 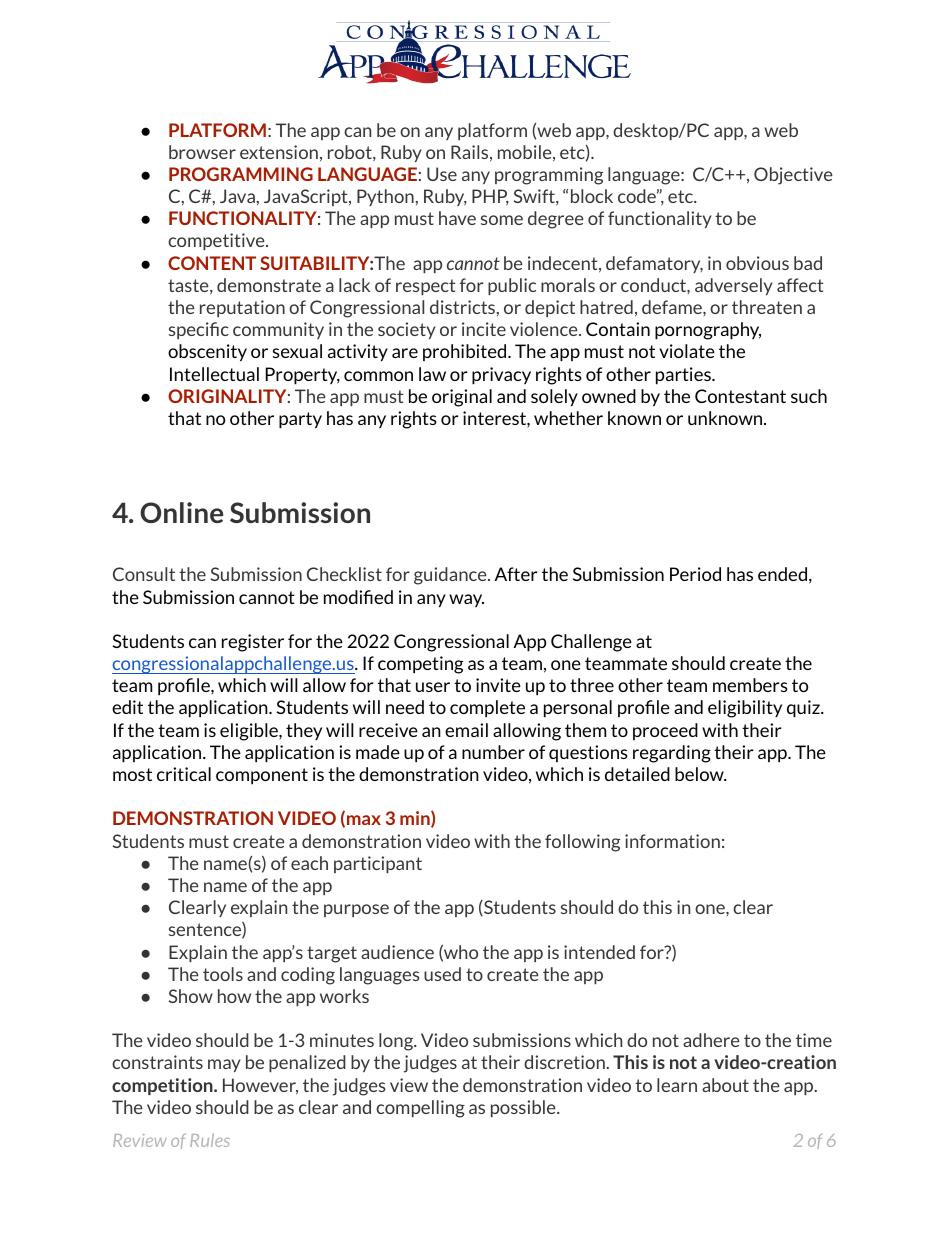 I want to click on PHP, so click(x=490, y=197).
